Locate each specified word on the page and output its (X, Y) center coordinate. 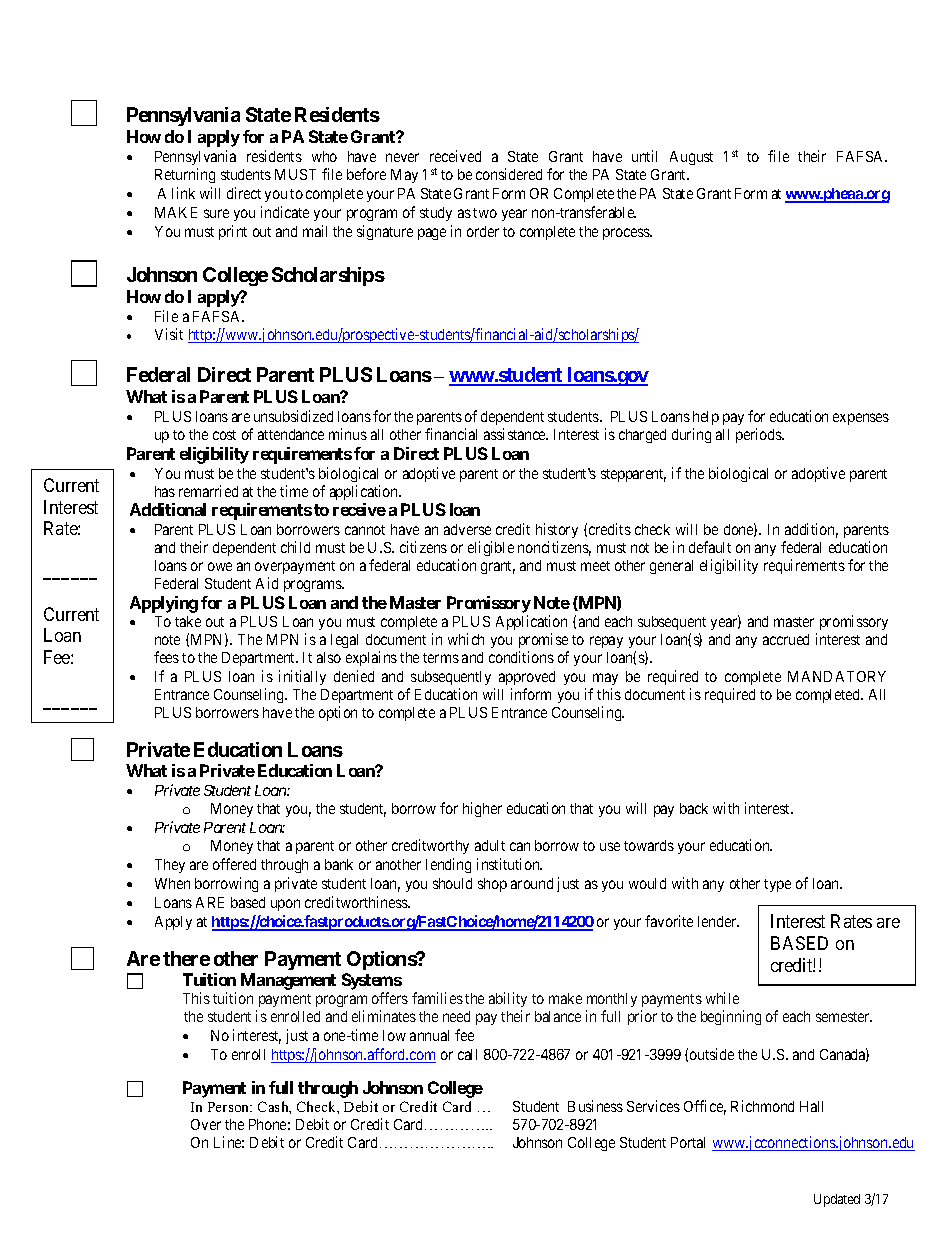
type (777, 885)
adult (490, 845)
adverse (467, 529)
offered (234, 864)
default (710, 547)
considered (509, 174)
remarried (208, 491)
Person (230, 1107)
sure (216, 213)
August (691, 158)
